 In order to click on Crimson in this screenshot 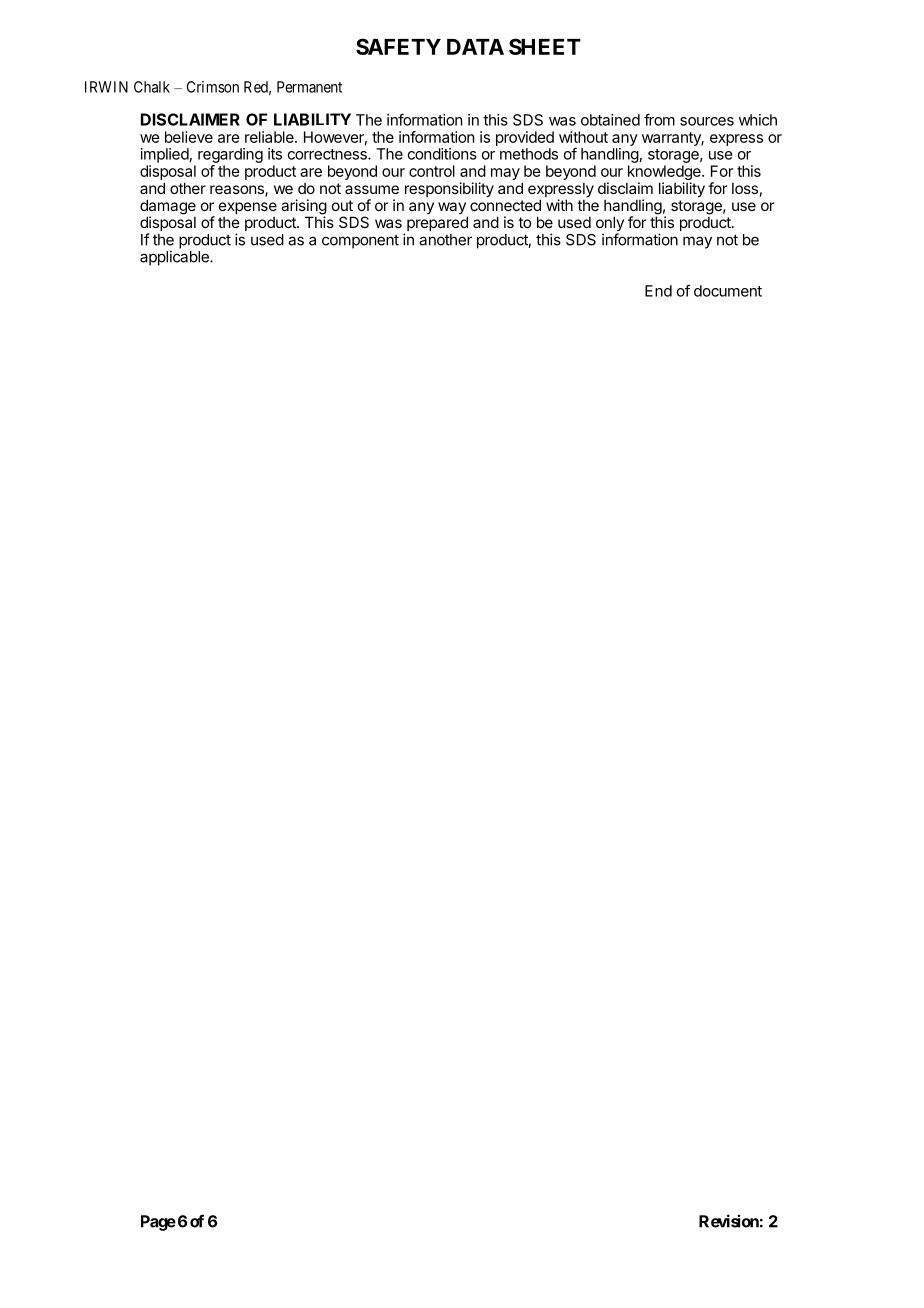, I will do `click(213, 87)`.
